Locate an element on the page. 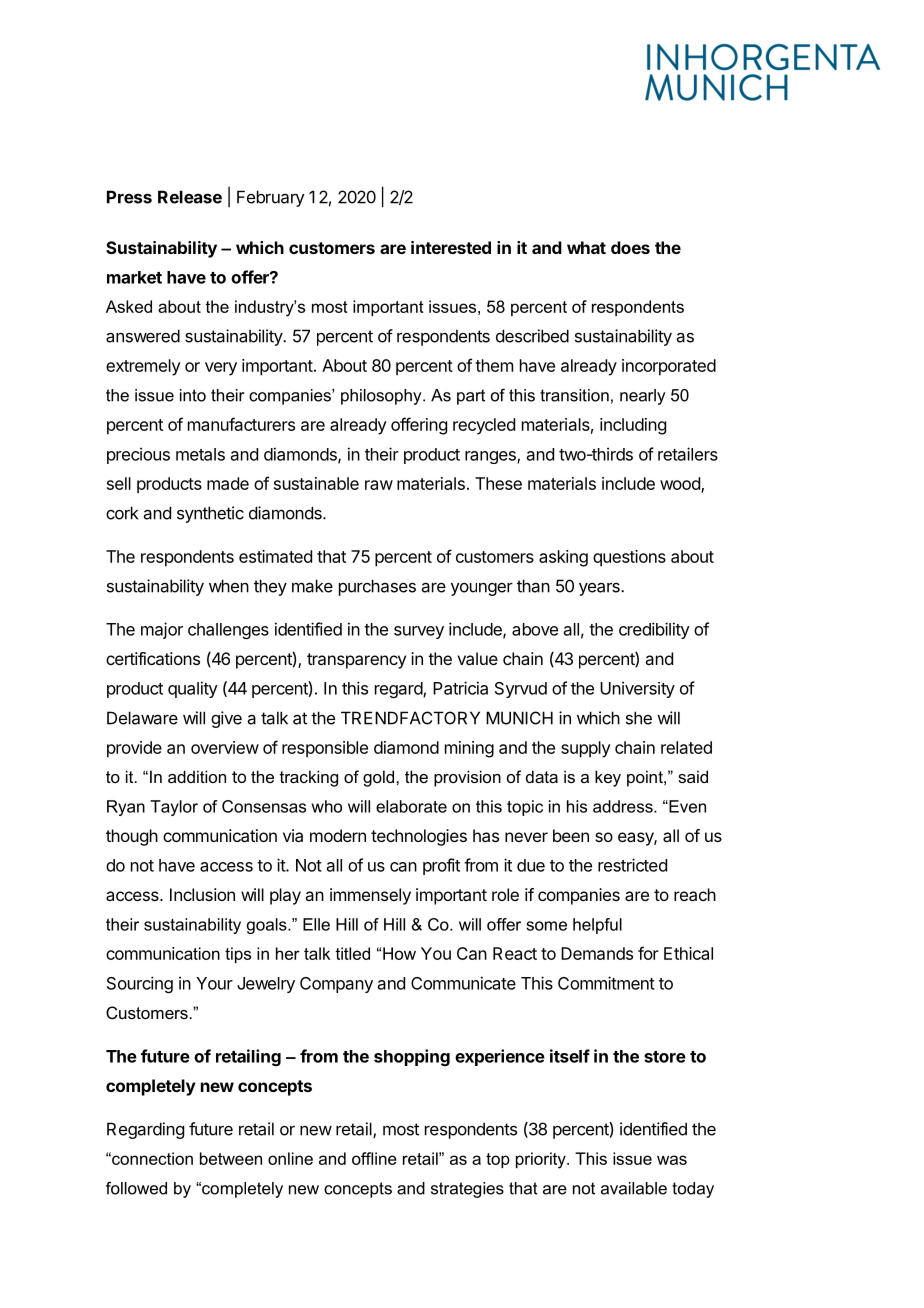 The image size is (924, 1308). between is located at coordinates (231, 1158).
